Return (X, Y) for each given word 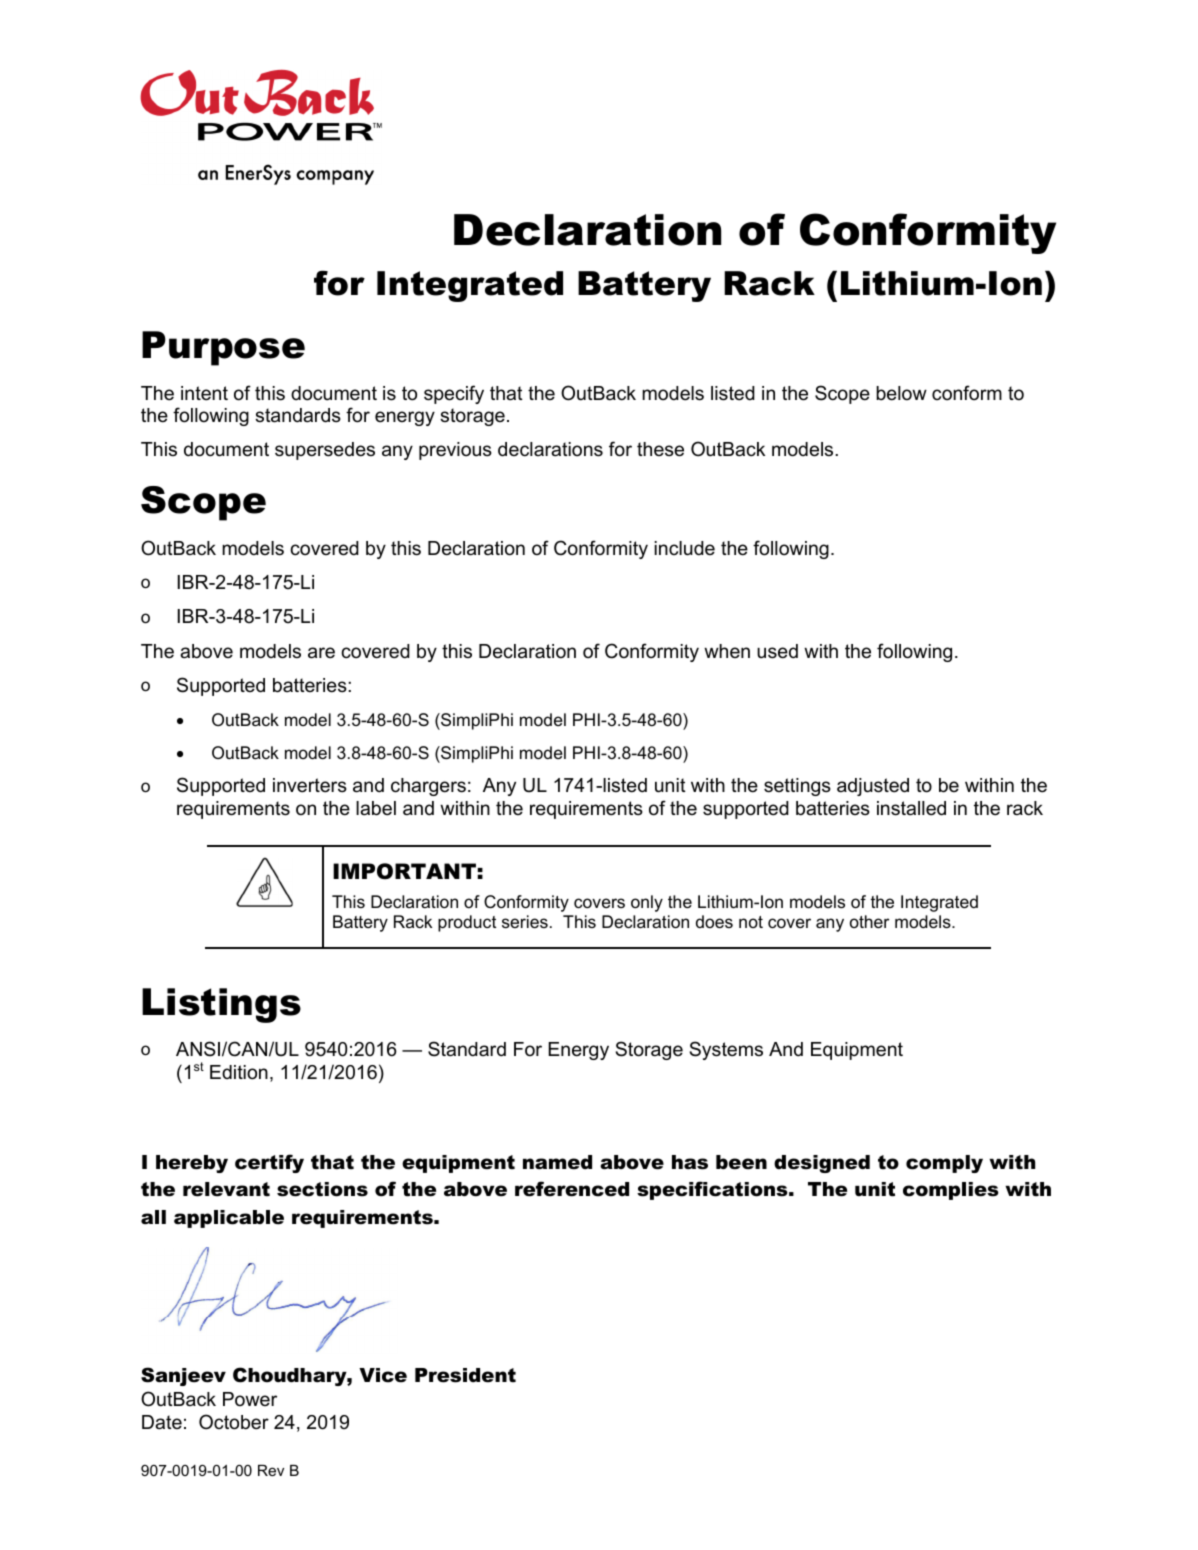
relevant (226, 1189)
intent (204, 393)
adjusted (873, 787)
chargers (428, 787)
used (777, 651)
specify (454, 394)
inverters (310, 785)
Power (250, 1399)
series (525, 922)
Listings (221, 1005)
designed (822, 1164)
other (869, 922)
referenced (572, 1189)
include (684, 548)
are (321, 653)
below (901, 393)
